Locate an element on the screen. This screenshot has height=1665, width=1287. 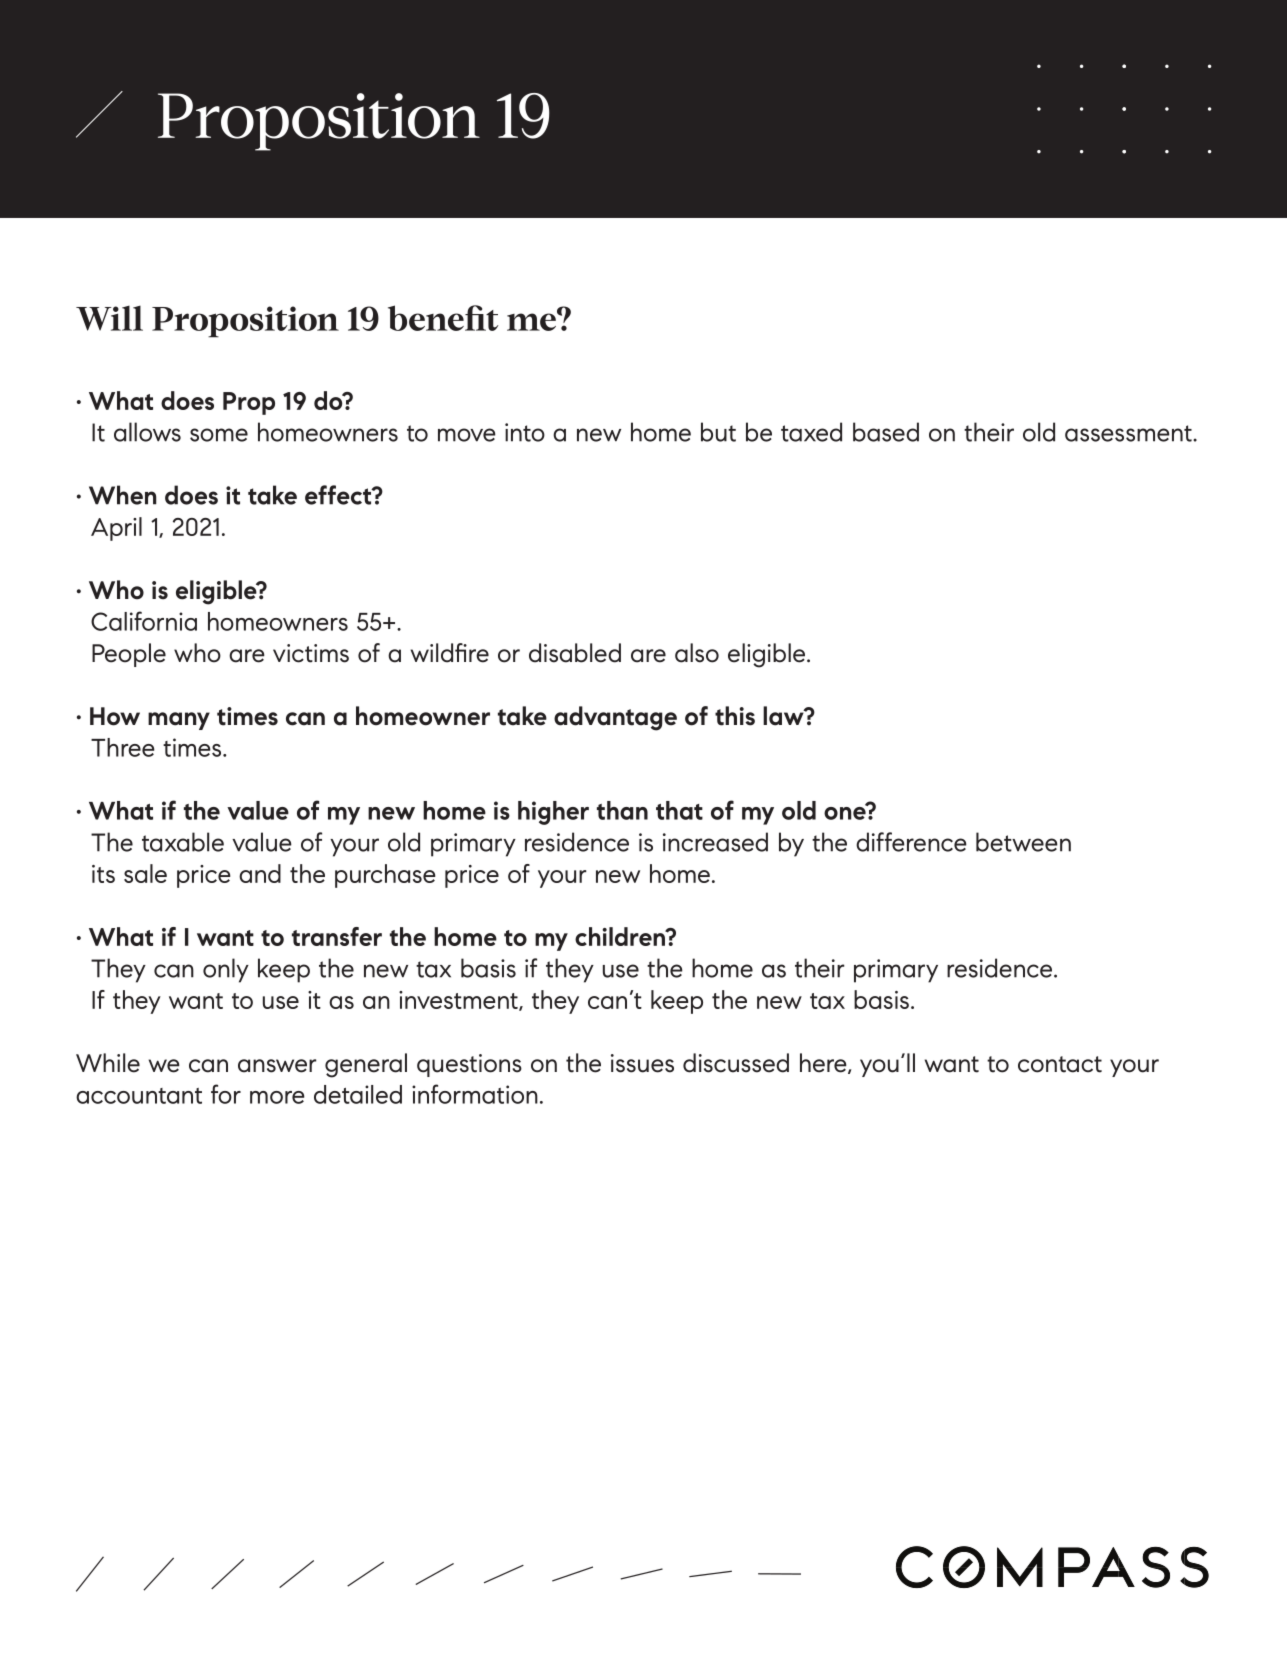
issues is located at coordinates (642, 1063).
